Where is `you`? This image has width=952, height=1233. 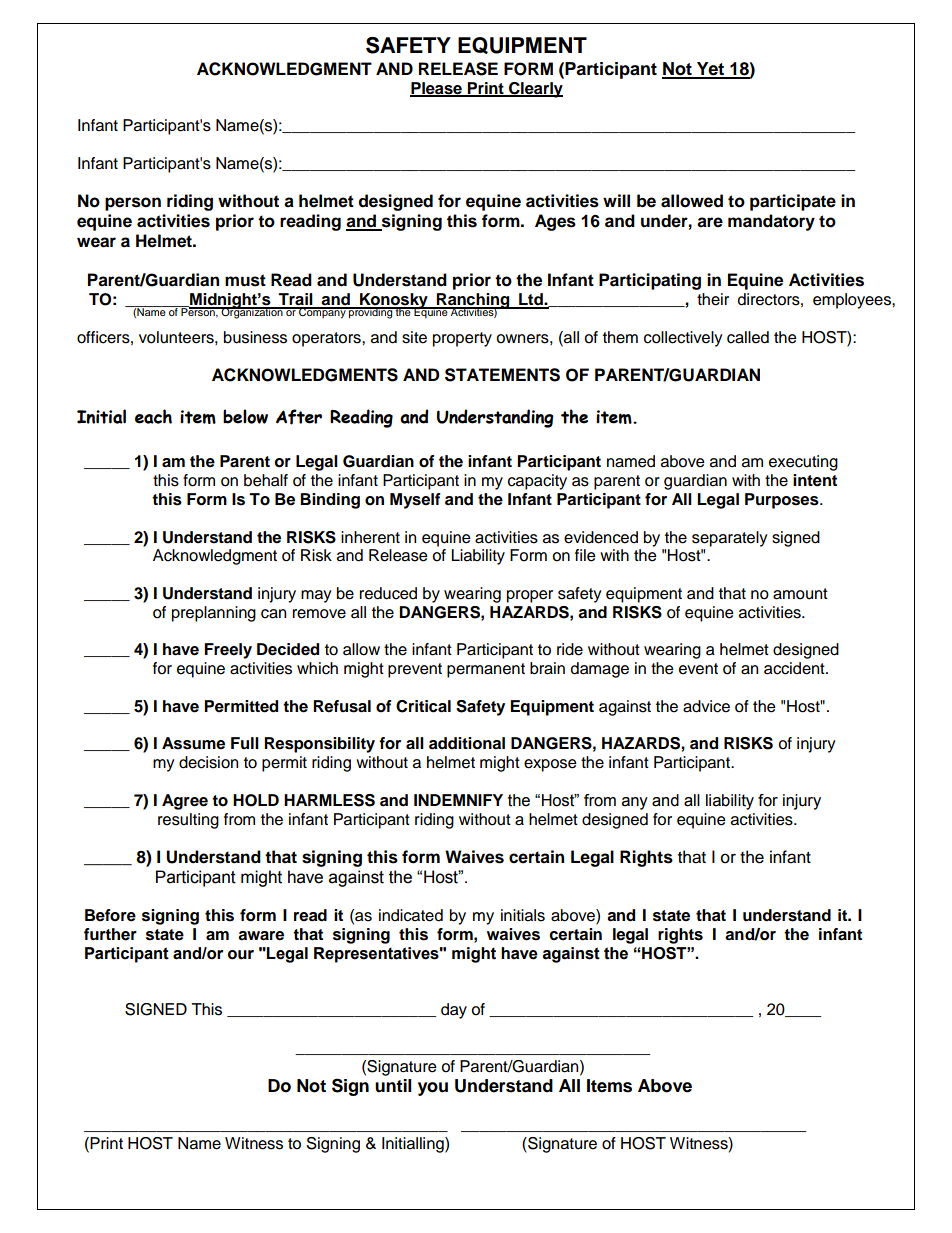
you is located at coordinates (433, 1089).
